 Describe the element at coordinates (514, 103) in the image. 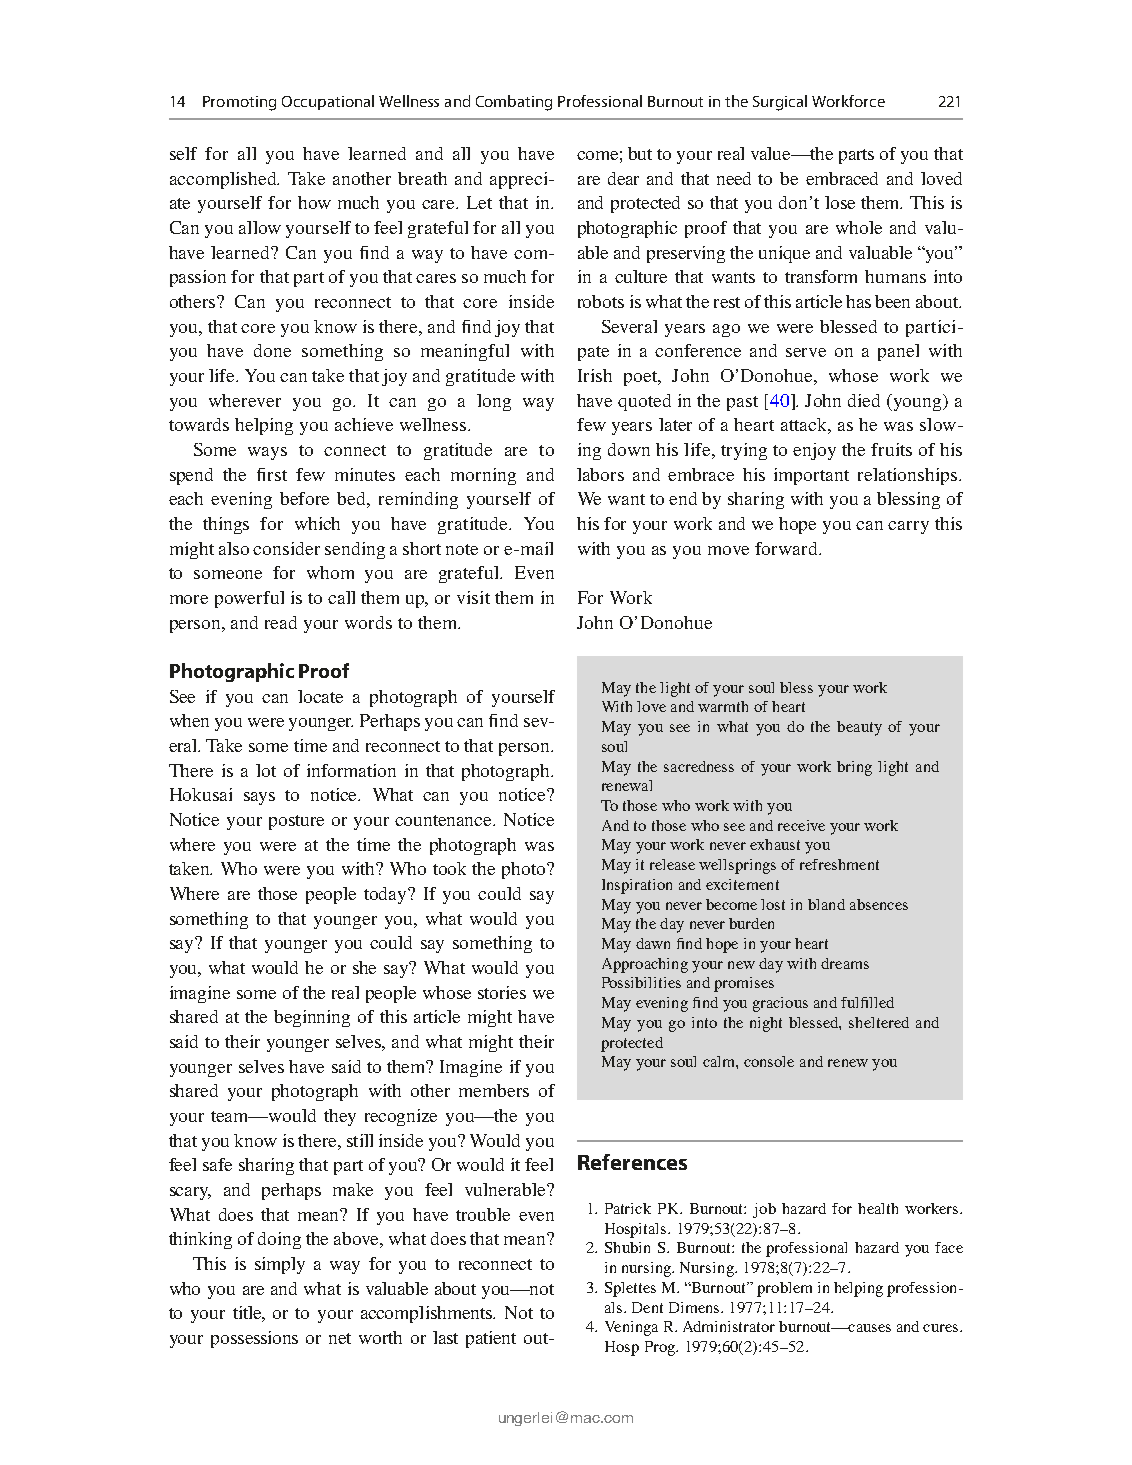

I see `Combating` at that location.
